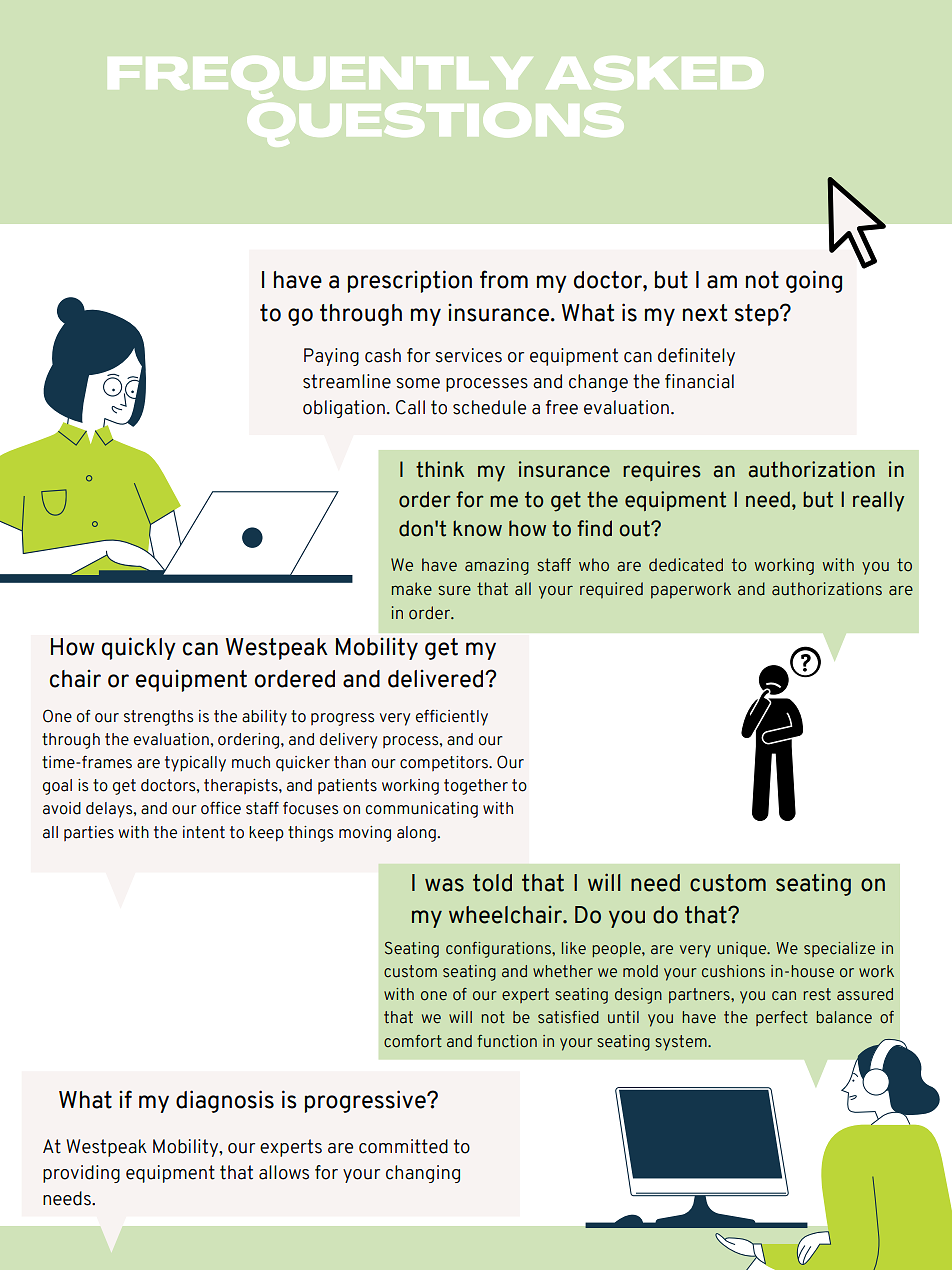 The width and height of the image is (952, 1270). Describe the element at coordinates (435, 125) in the image. I see `QUESTIONS` at that location.
